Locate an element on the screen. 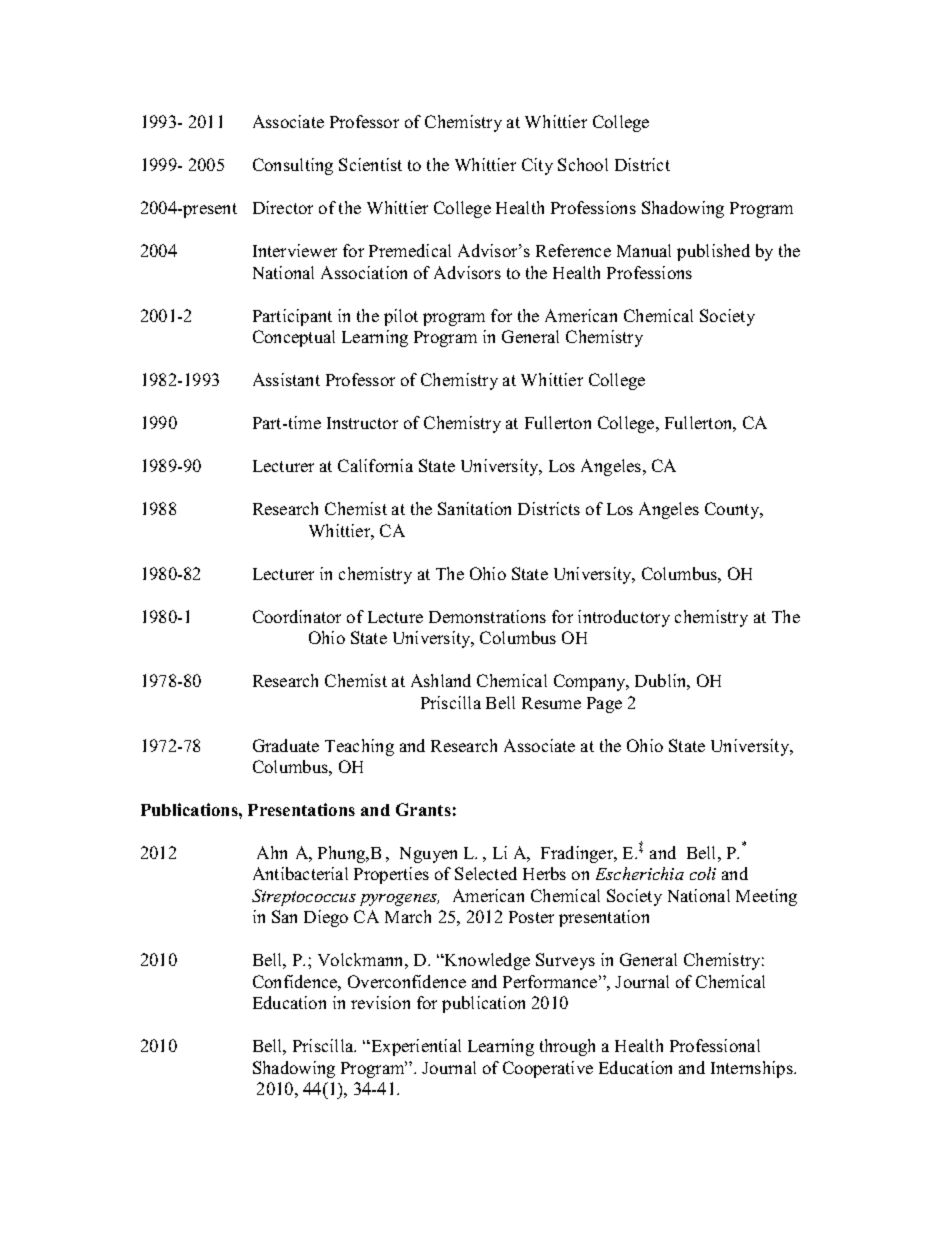  Herbs is located at coordinates (544, 873).
